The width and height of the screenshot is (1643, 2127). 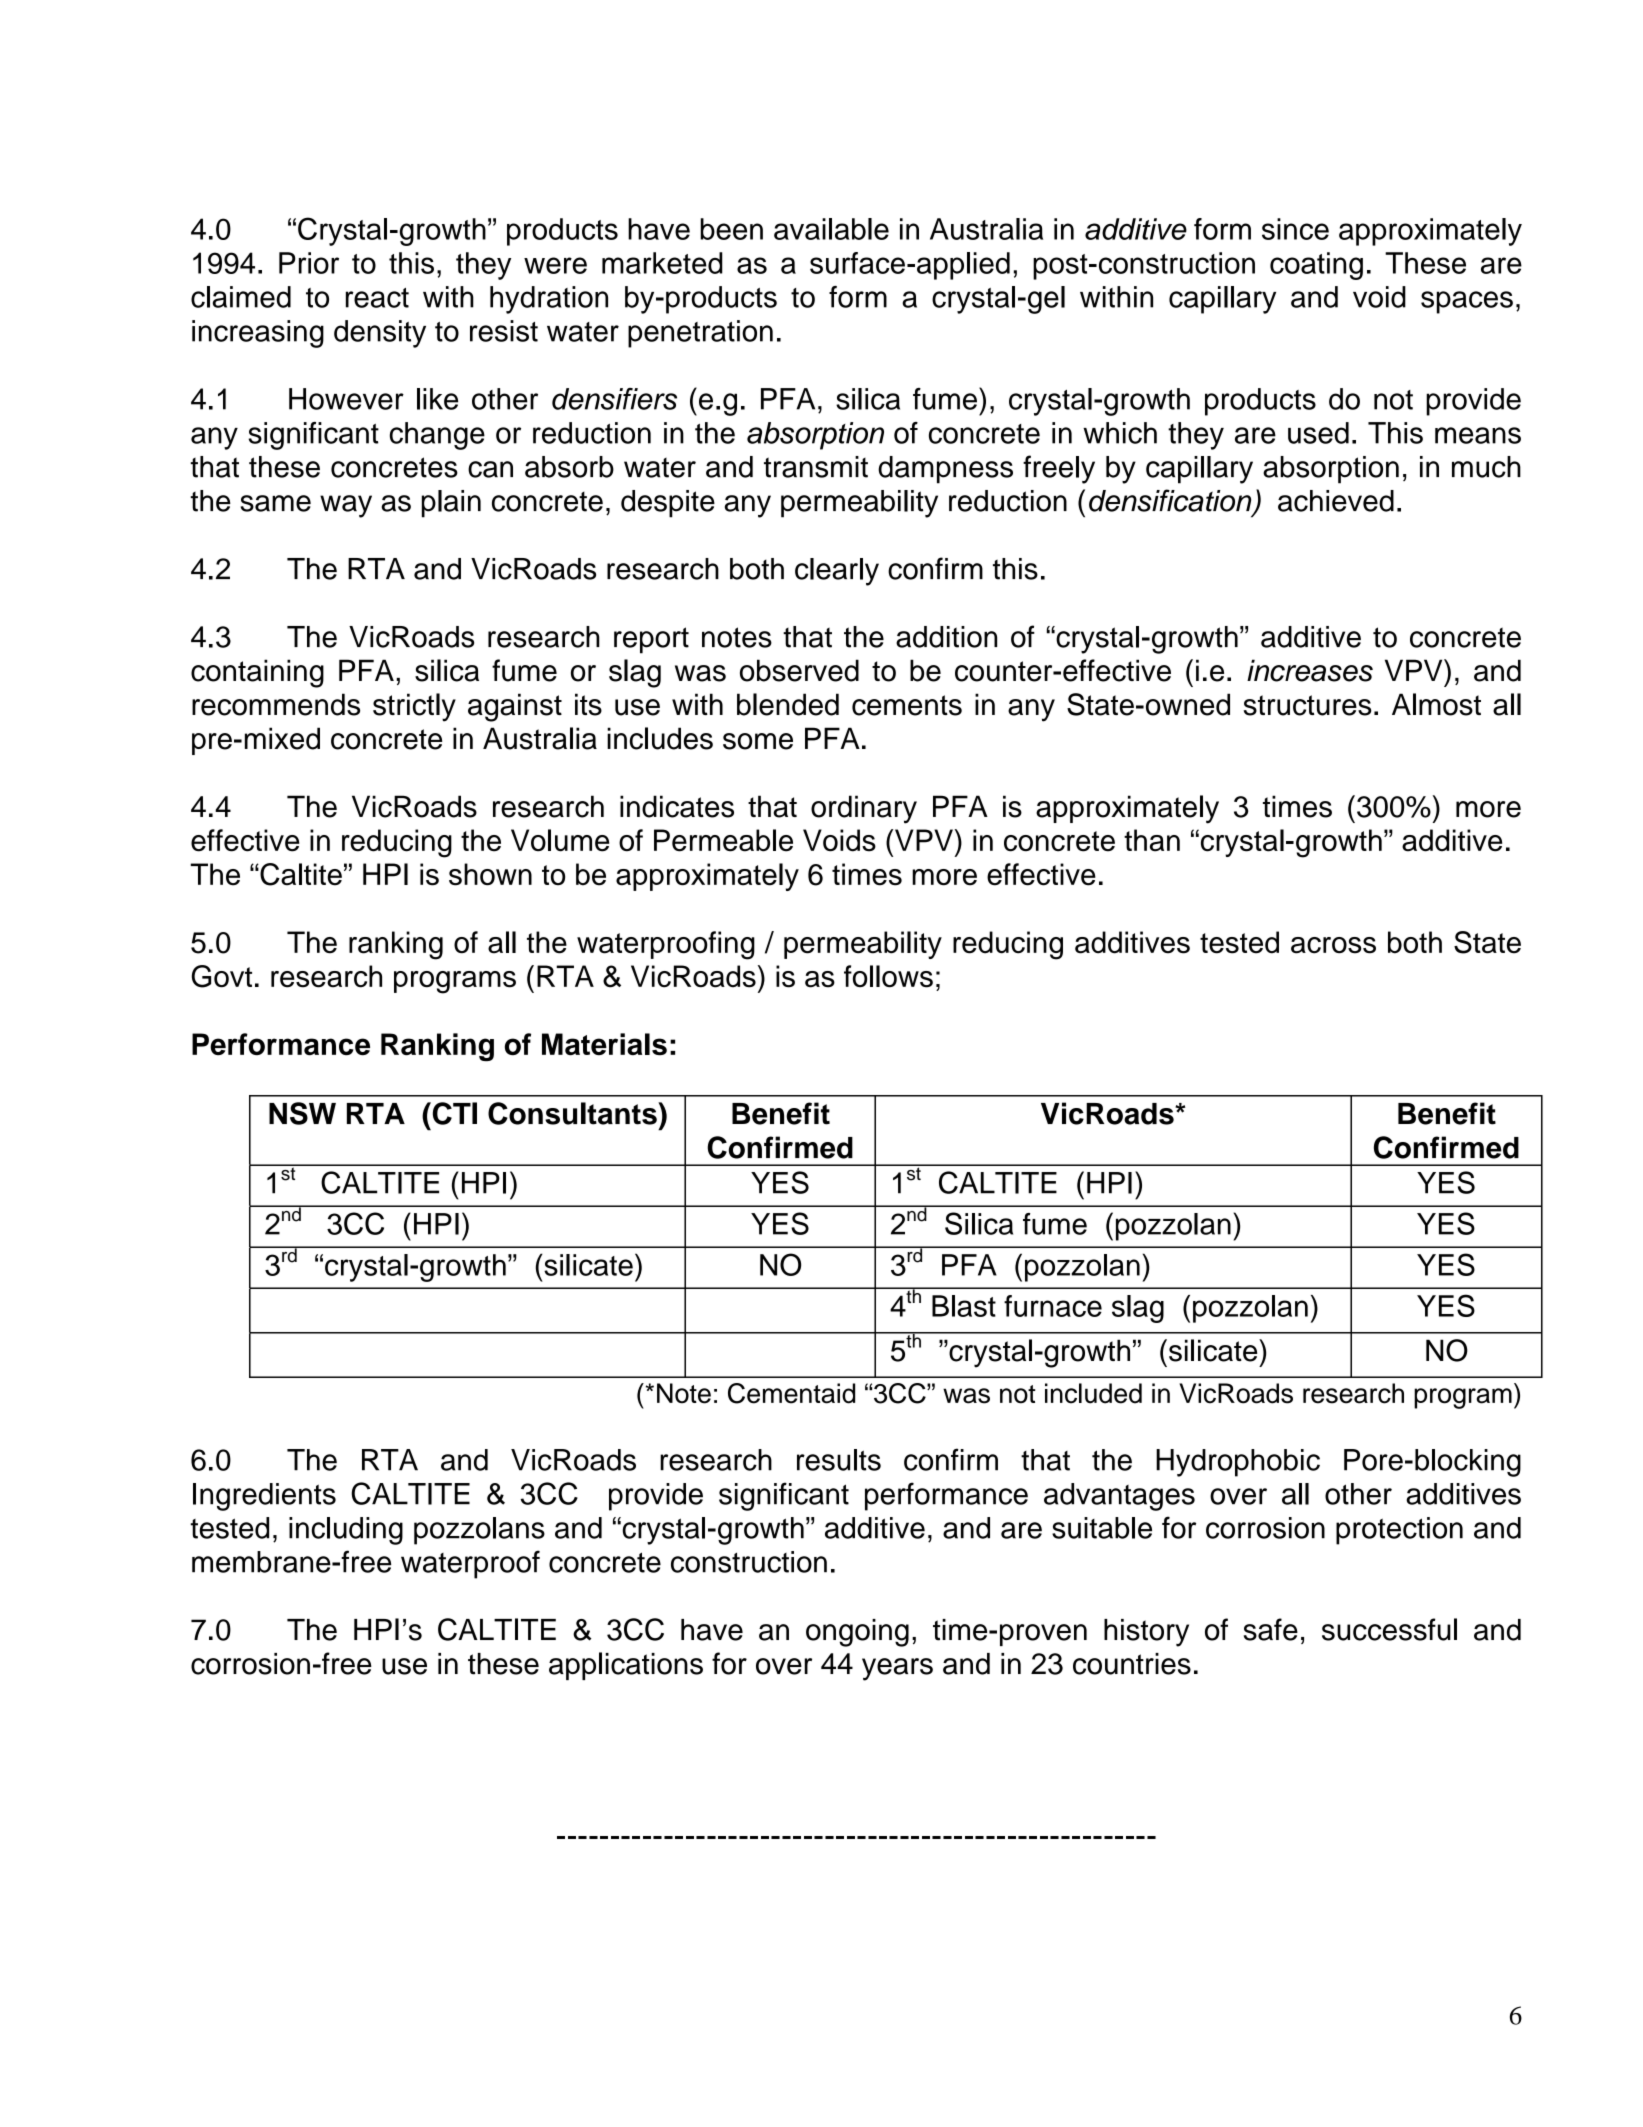 I want to click on shown, so click(x=490, y=874).
